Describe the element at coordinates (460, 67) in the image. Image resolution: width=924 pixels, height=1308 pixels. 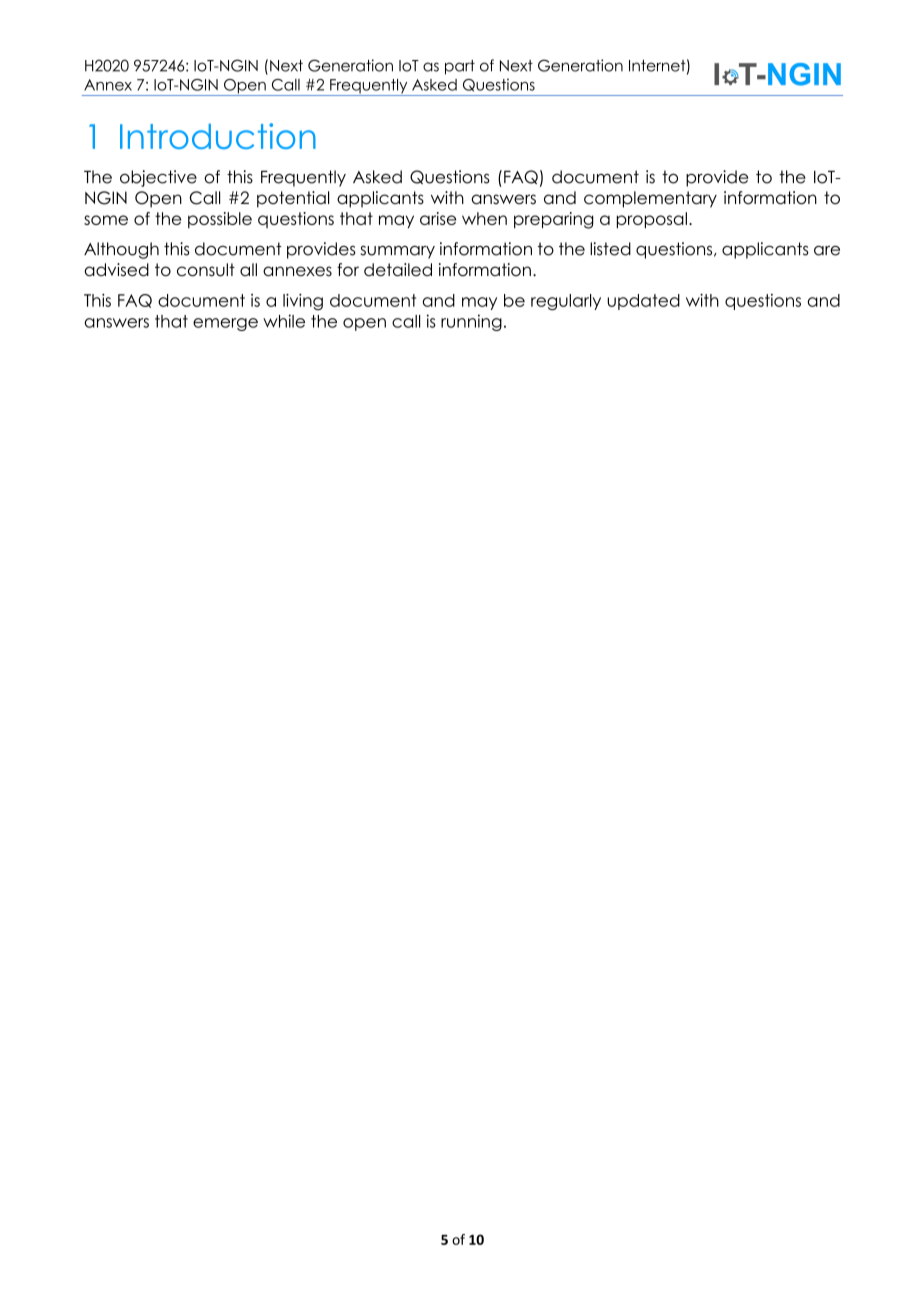
I see `part` at that location.
